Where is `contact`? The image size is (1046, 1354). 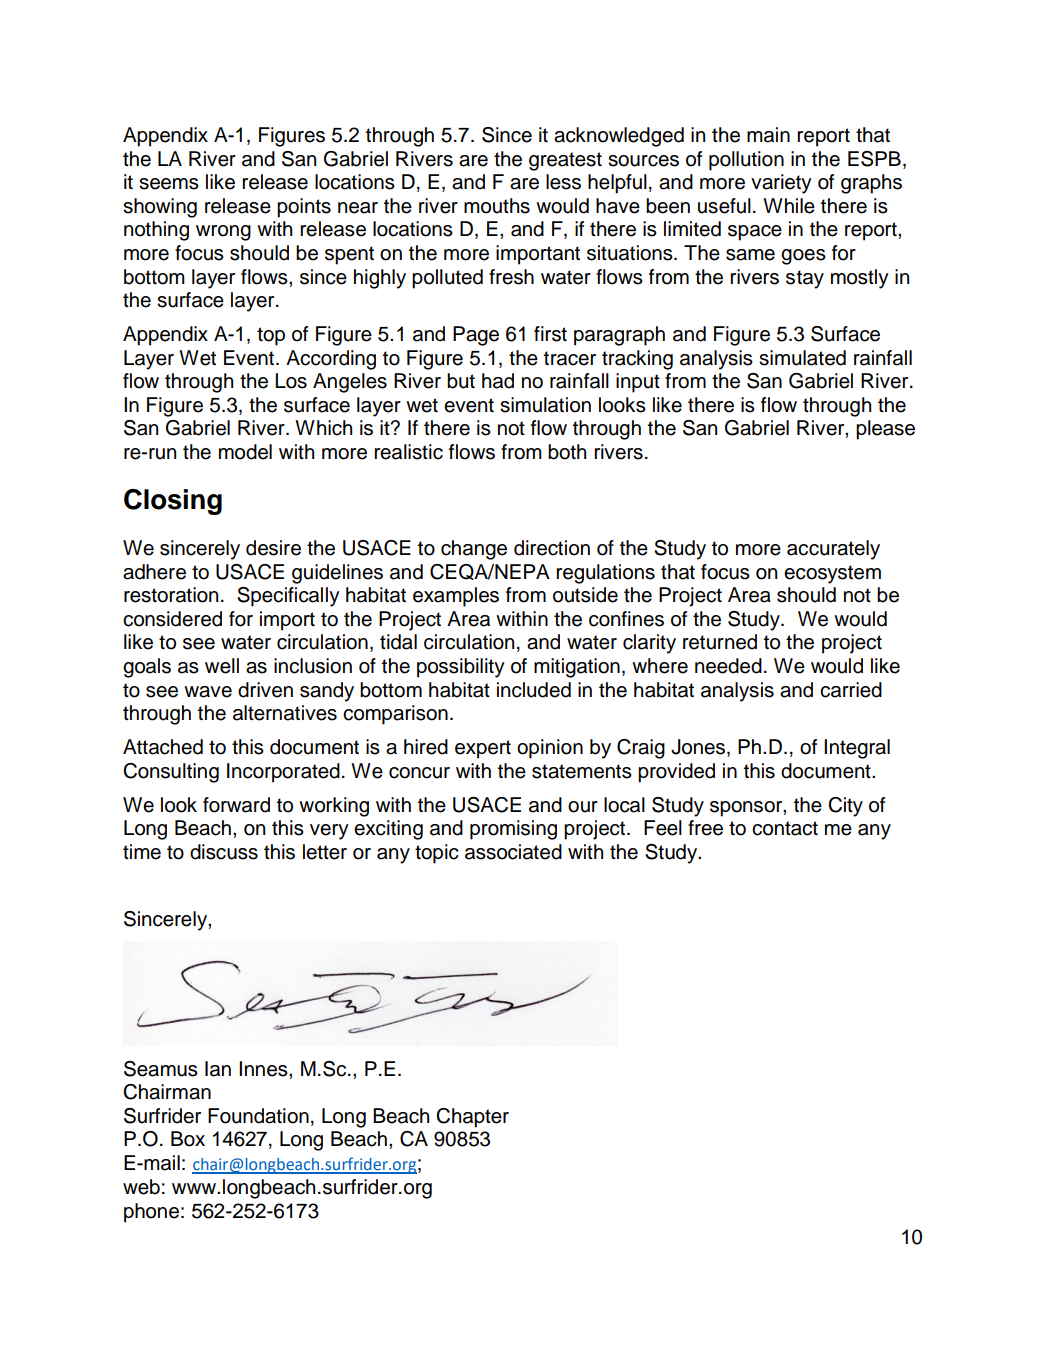
contact is located at coordinates (785, 828).
